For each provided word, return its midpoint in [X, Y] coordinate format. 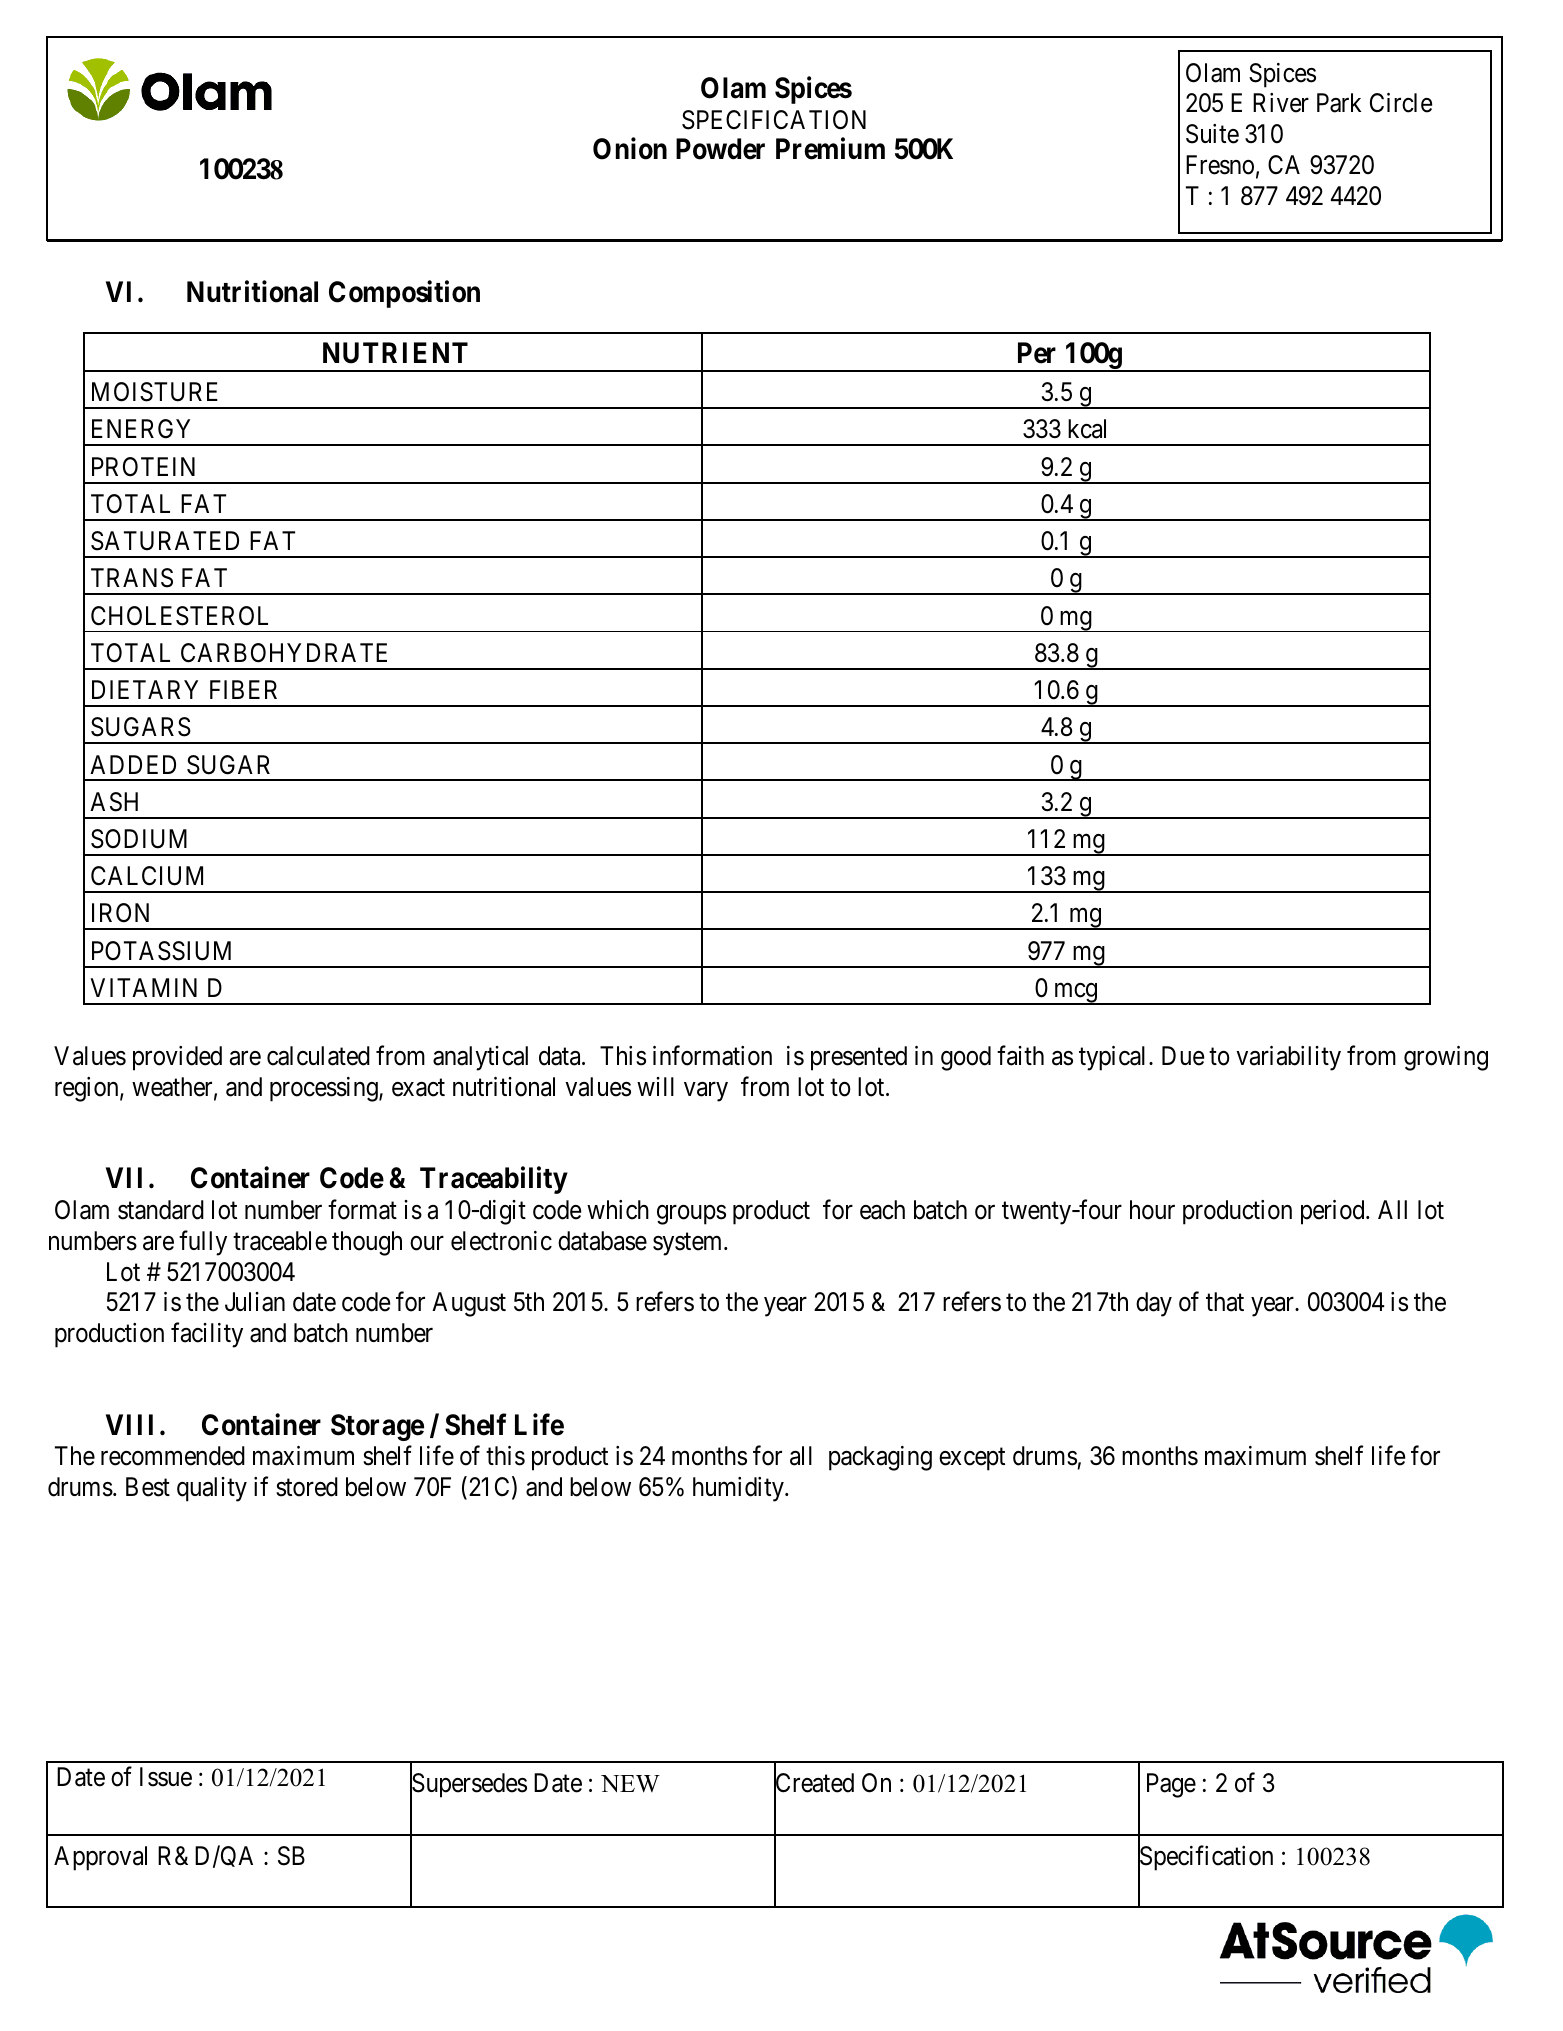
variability [1288, 1058]
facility [207, 1335]
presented [859, 1058]
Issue [166, 1777]
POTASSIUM [161, 951]
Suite [1212, 134]
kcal [1087, 429]
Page [1171, 1785]
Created [814, 1784]
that [1225, 1302]
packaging [880, 1458]
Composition [404, 294]
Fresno [1220, 165]
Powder [720, 149]
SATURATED [165, 541]
